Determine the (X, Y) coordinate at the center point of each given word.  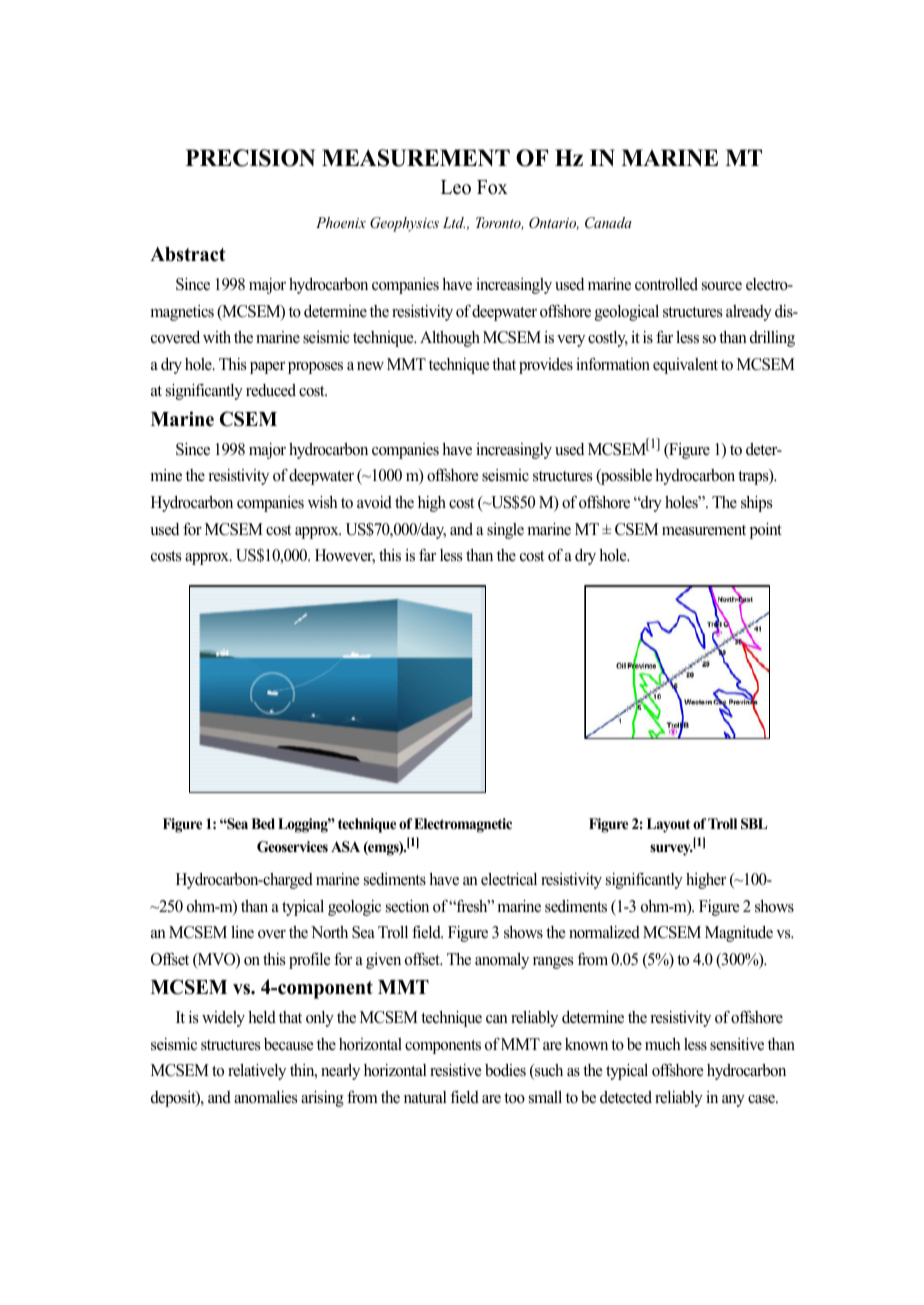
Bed (263, 823)
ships (756, 504)
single (505, 531)
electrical (509, 879)
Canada (608, 223)
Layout (668, 825)
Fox (492, 187)
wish (323, 502)
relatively (257, 1072)
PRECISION (250, 158)
